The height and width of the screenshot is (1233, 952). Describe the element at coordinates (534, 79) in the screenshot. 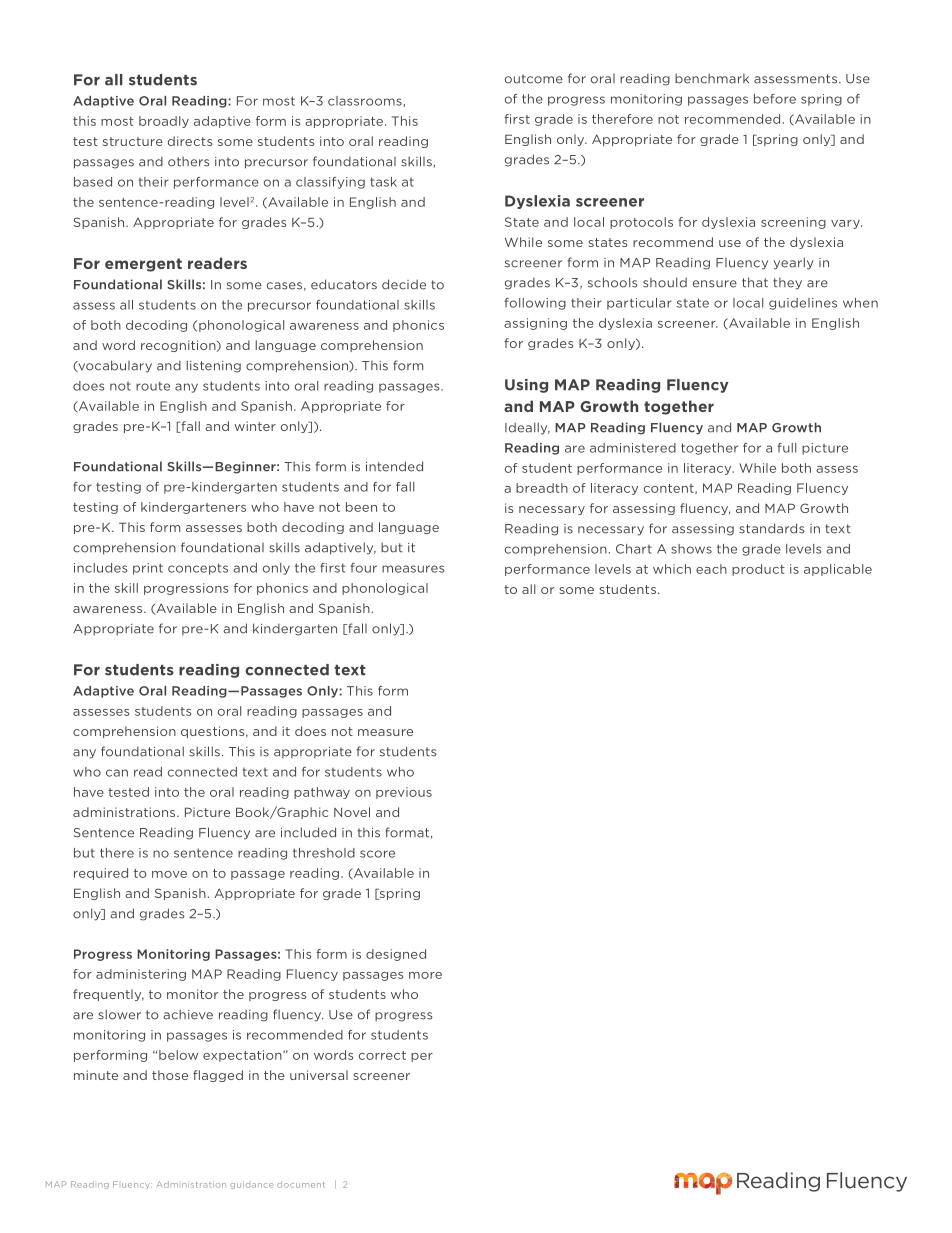

I see `outcome` at that location.
